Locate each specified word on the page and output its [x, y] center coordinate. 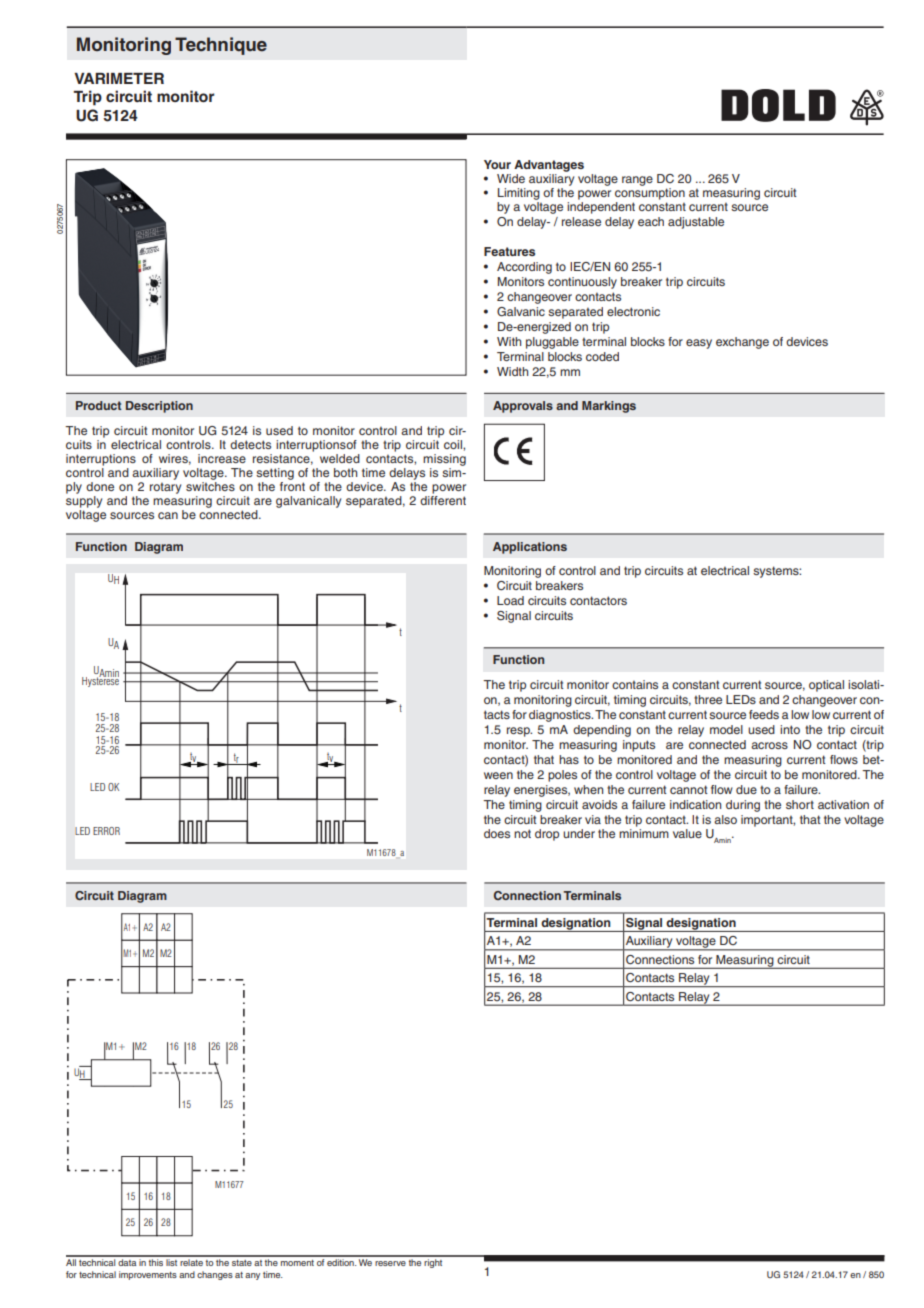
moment [297, 1263]
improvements [148, 1275]
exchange [742, 343]
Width [512, 371]
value [687, 833]
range [637, 181]
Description [159, 407]
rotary [165, 488]
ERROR [106, 831]
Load [510, 600]
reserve [390, 1263]
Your [497, 164]
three [708, 699]
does [497, 833]
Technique [221, 46]
